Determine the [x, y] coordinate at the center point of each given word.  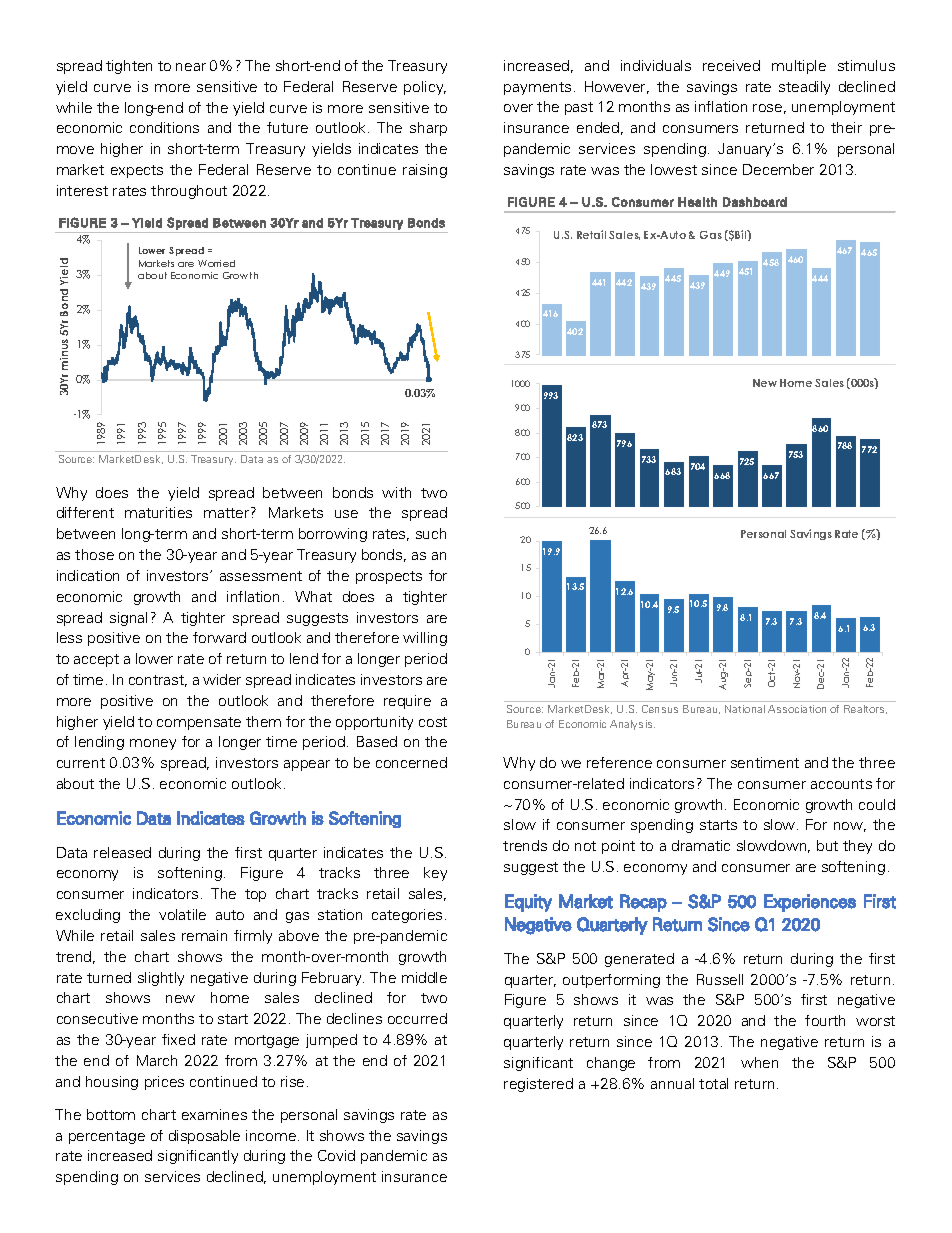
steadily [804, 88]
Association [797, 709]
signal [128, 619]
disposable [204, 1137]
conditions [164, 127]
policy [425, 88]
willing [425, 639]
